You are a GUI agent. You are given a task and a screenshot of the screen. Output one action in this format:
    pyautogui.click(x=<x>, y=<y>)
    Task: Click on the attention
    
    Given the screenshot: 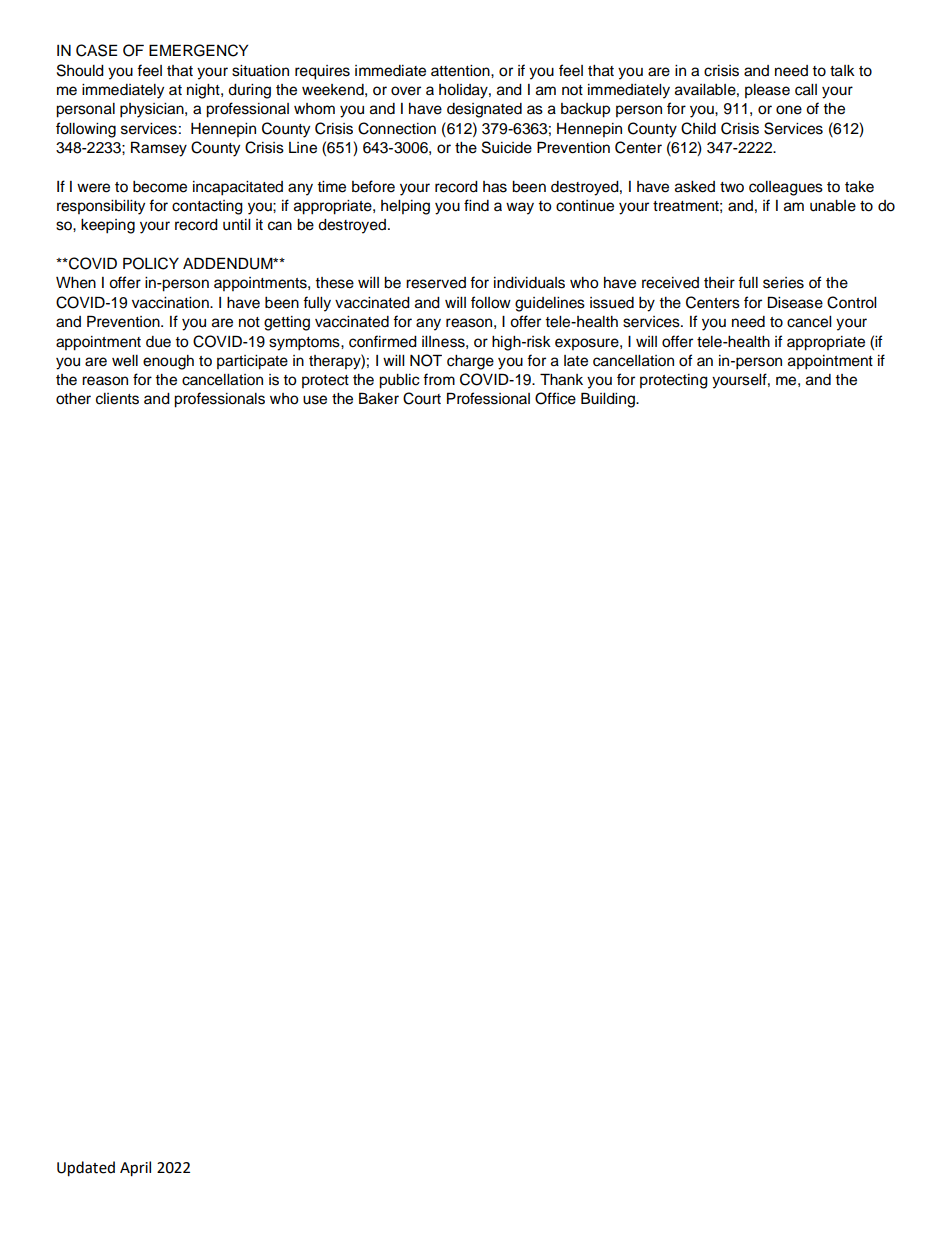 What is the action you would take?
    pyautogui.click(x=461, y=71)
